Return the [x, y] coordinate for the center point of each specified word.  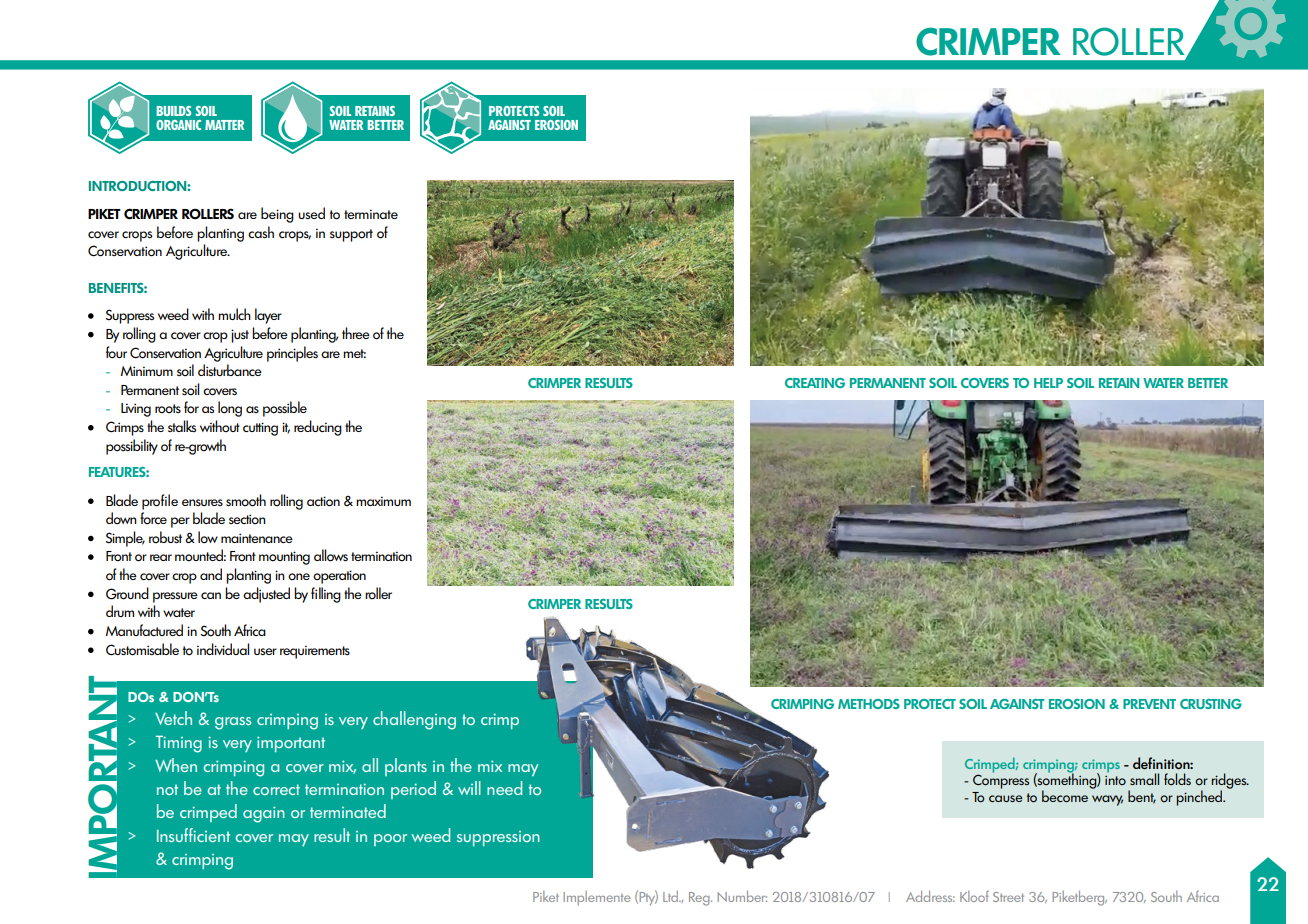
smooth [246, 500]
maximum [383, 501]
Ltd [672, 896]
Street [1008, 897]
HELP [1048, 383]
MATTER [224, 125]
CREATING [815, 383]
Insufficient [193, 835]
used [311, 213]
